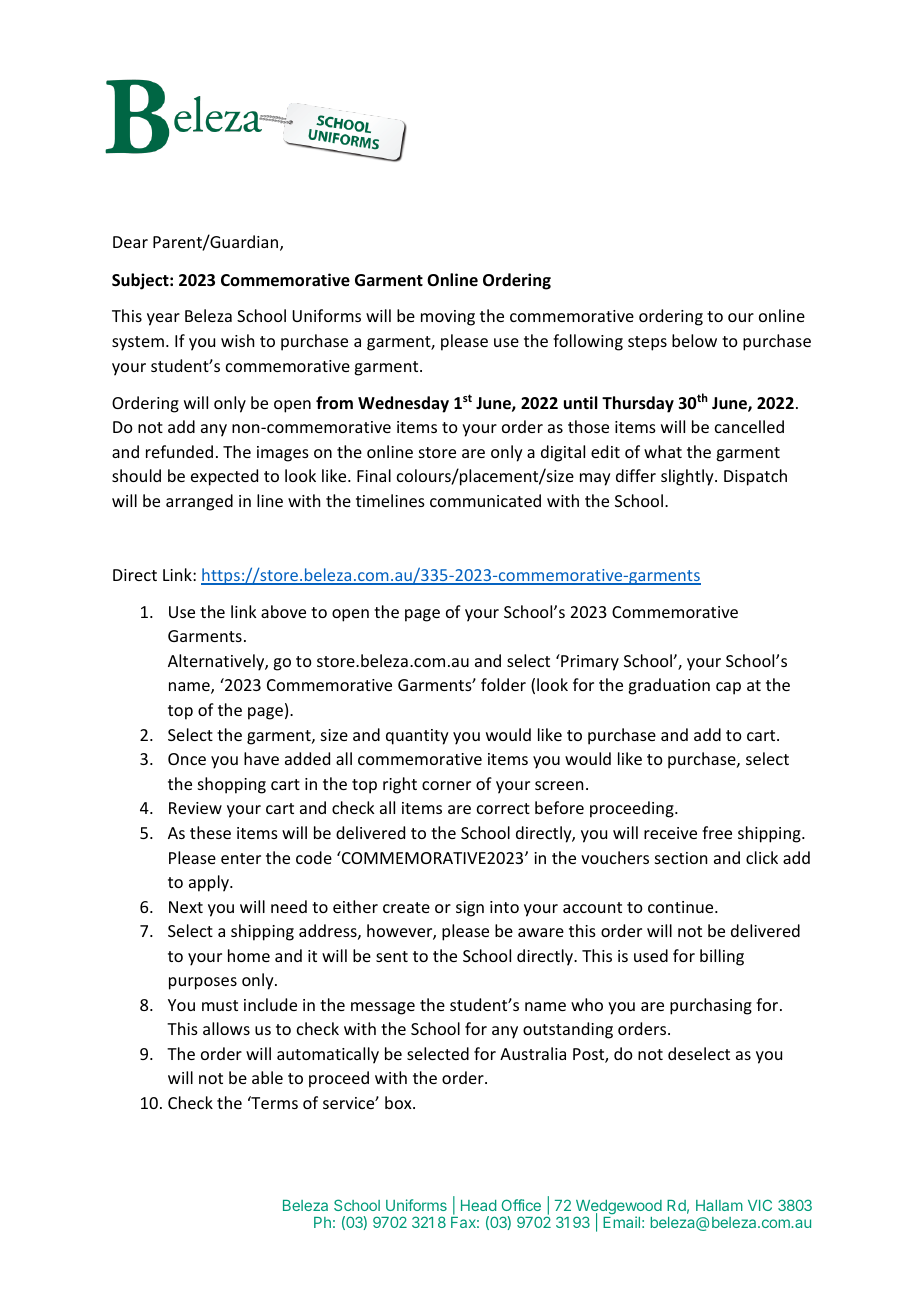 The height and width of the screenshot is (1308, 924). What do you see at coordinates (669, 686) in the screenshot?
I see `graduation` at bounding box center [669, 686].
